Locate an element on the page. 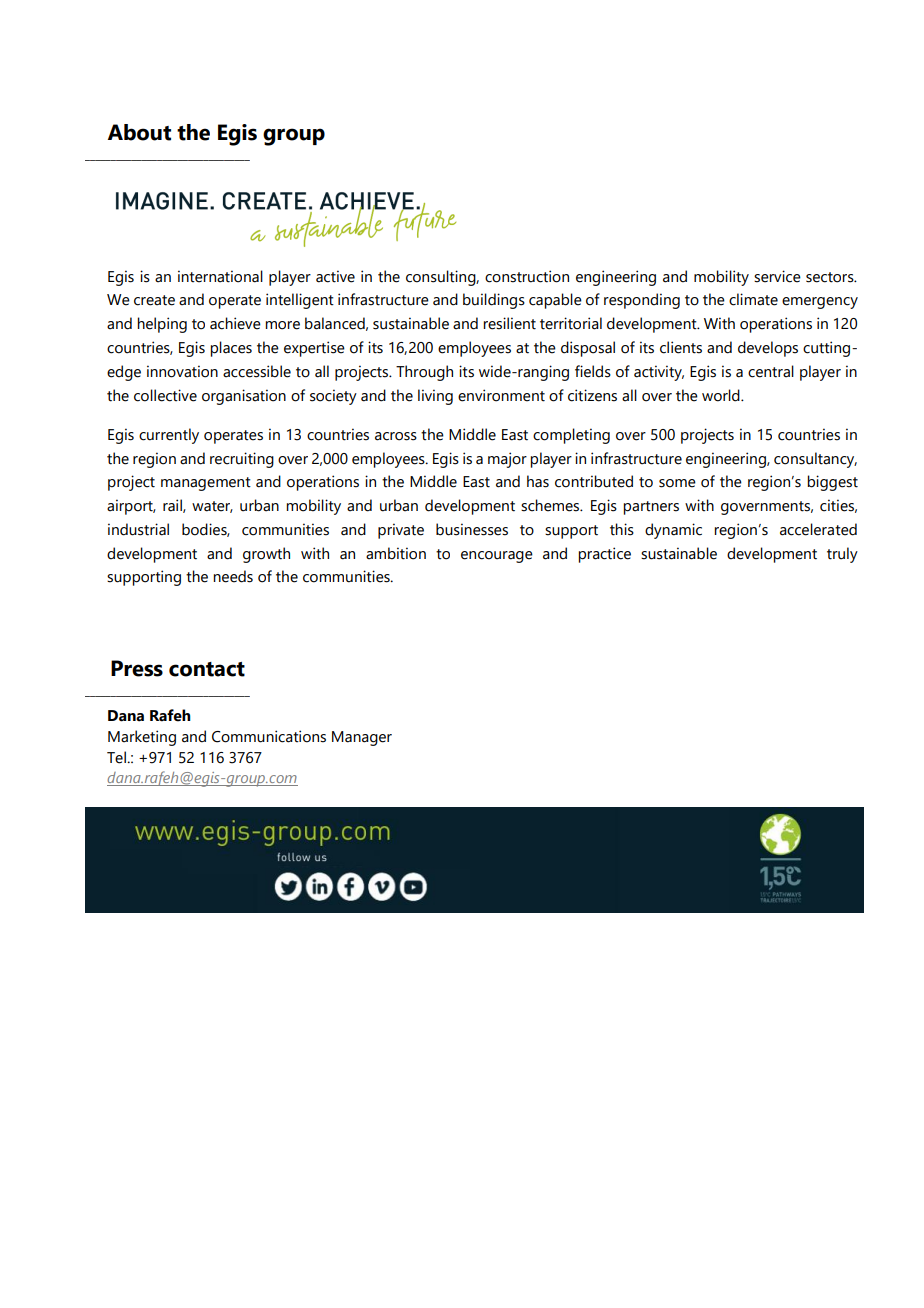 Image resolution: width=924 pixels, height=1308 pixels. needs is located at coordinates (233, 576).
